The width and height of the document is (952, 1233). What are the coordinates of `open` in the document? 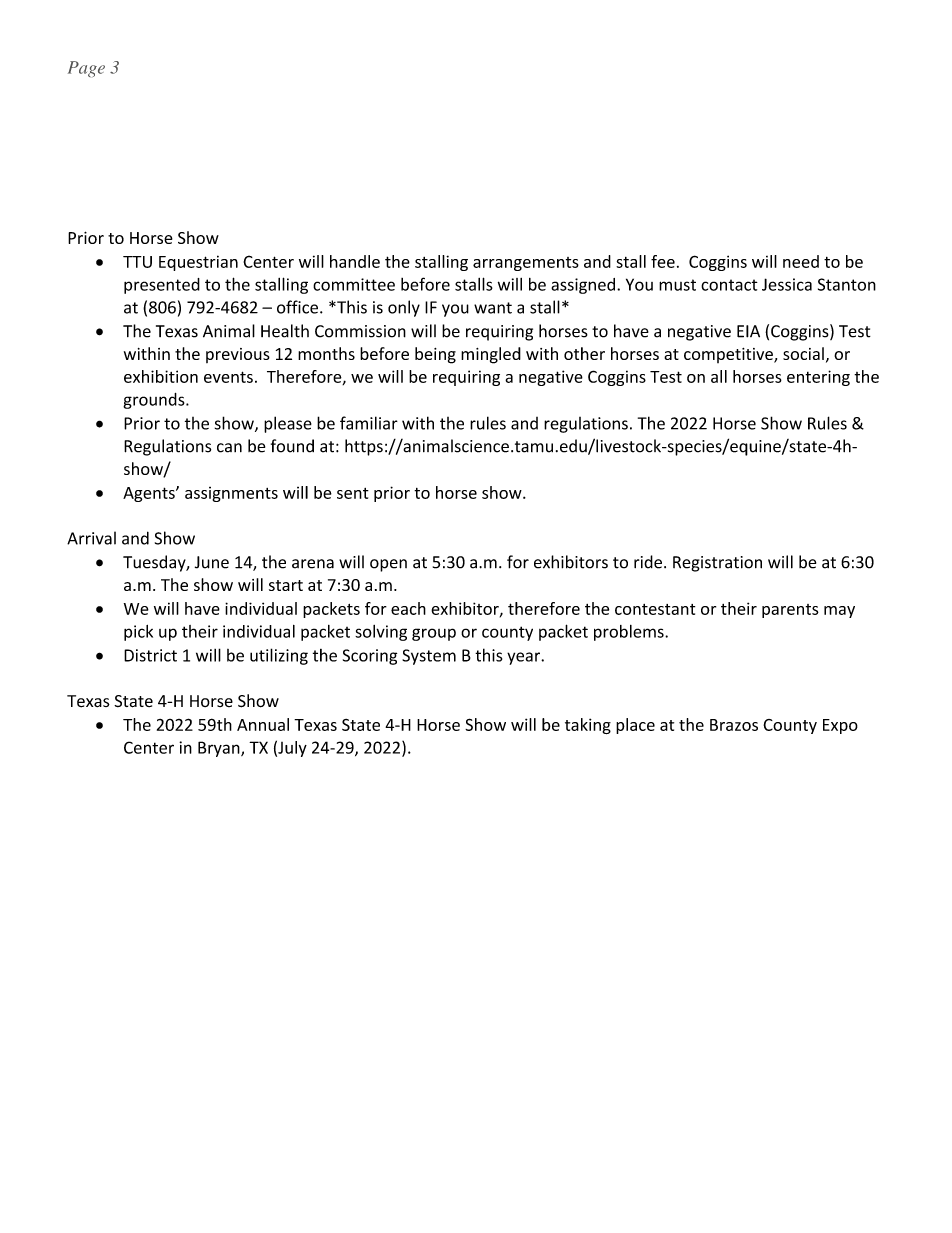 It's located at (388, 565).
